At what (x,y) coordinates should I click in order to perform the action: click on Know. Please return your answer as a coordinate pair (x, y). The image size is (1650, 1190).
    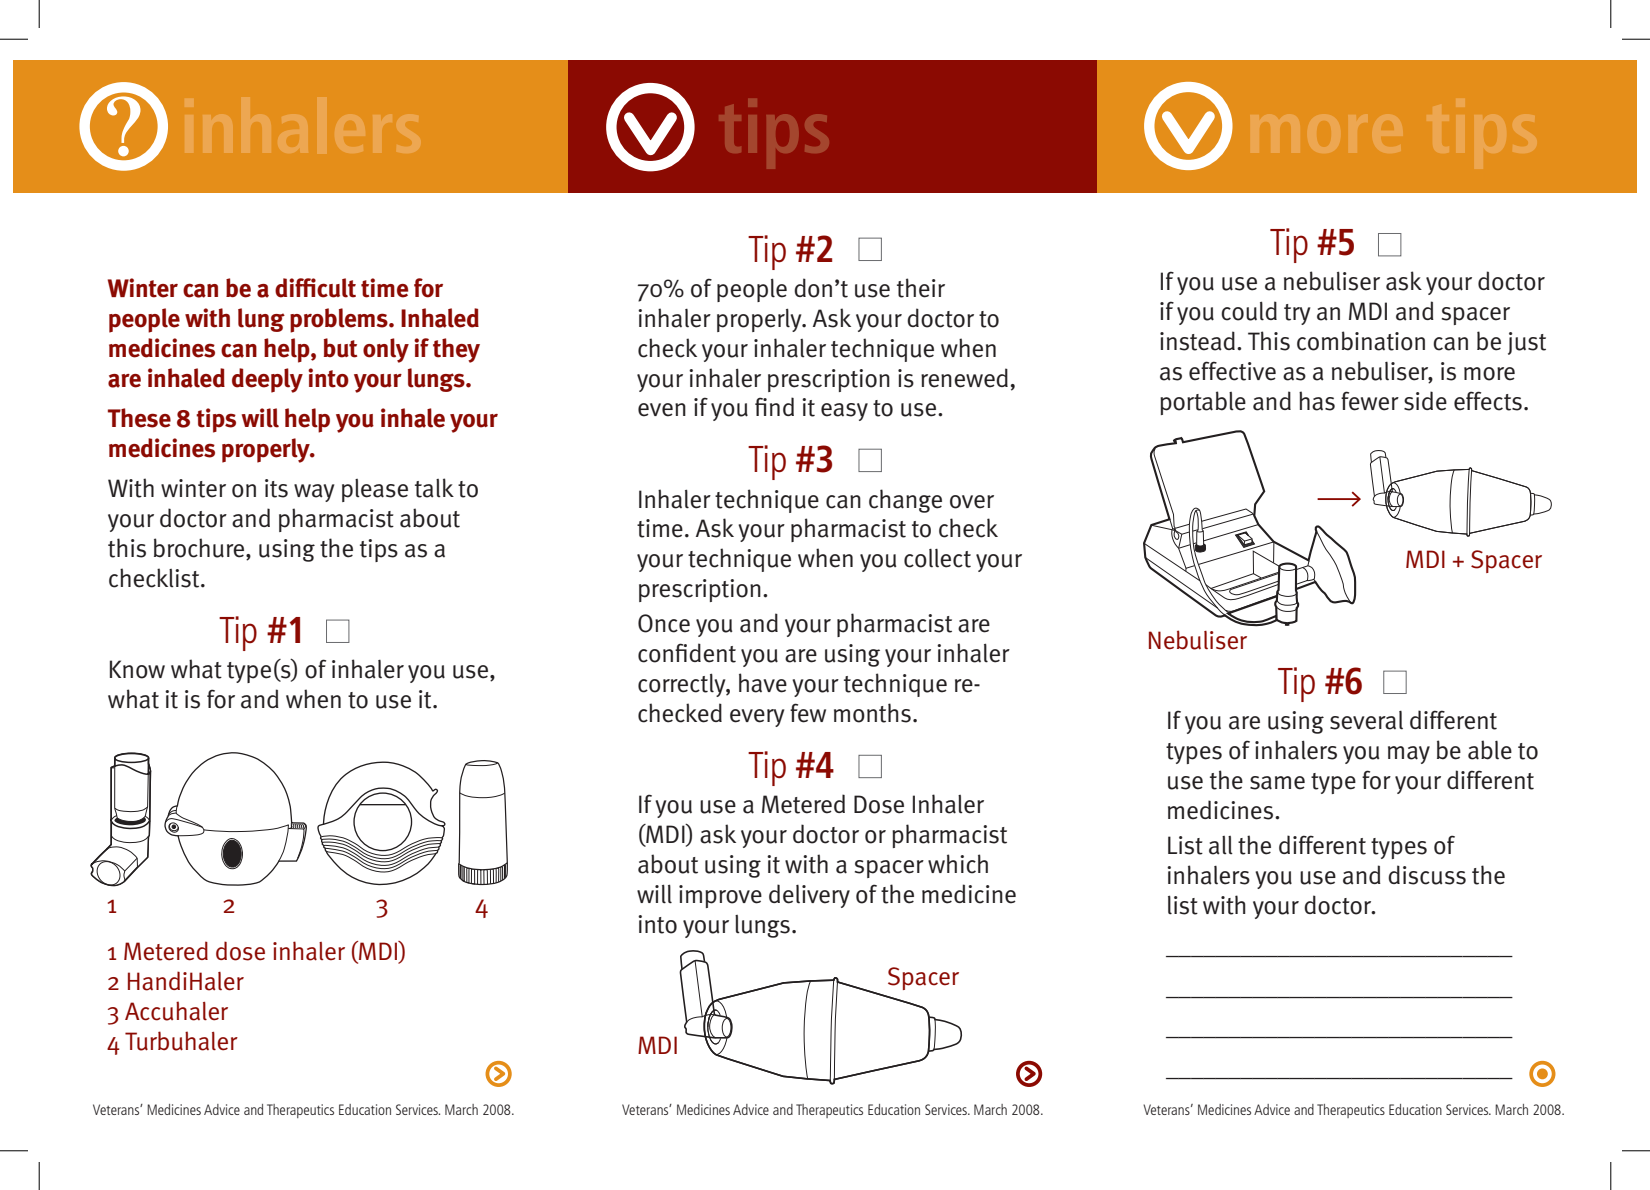
    Looking at the image, I should click on (137, 669).
